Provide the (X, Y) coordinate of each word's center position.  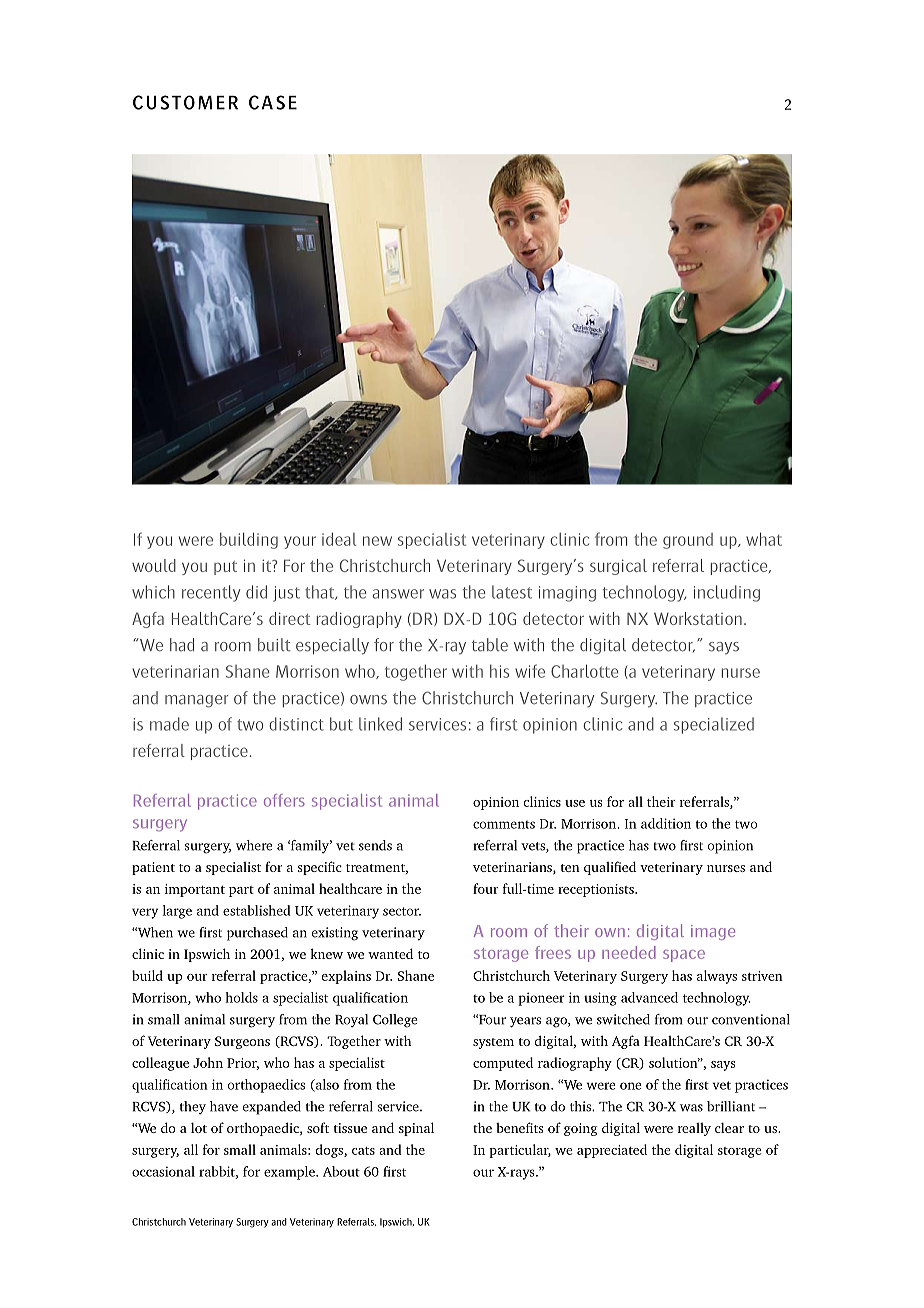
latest (512, 592)
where (254, 845)
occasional (163, 1171)
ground (688, 541)
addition (666, 823)
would (154, 565)
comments (504, 824)
